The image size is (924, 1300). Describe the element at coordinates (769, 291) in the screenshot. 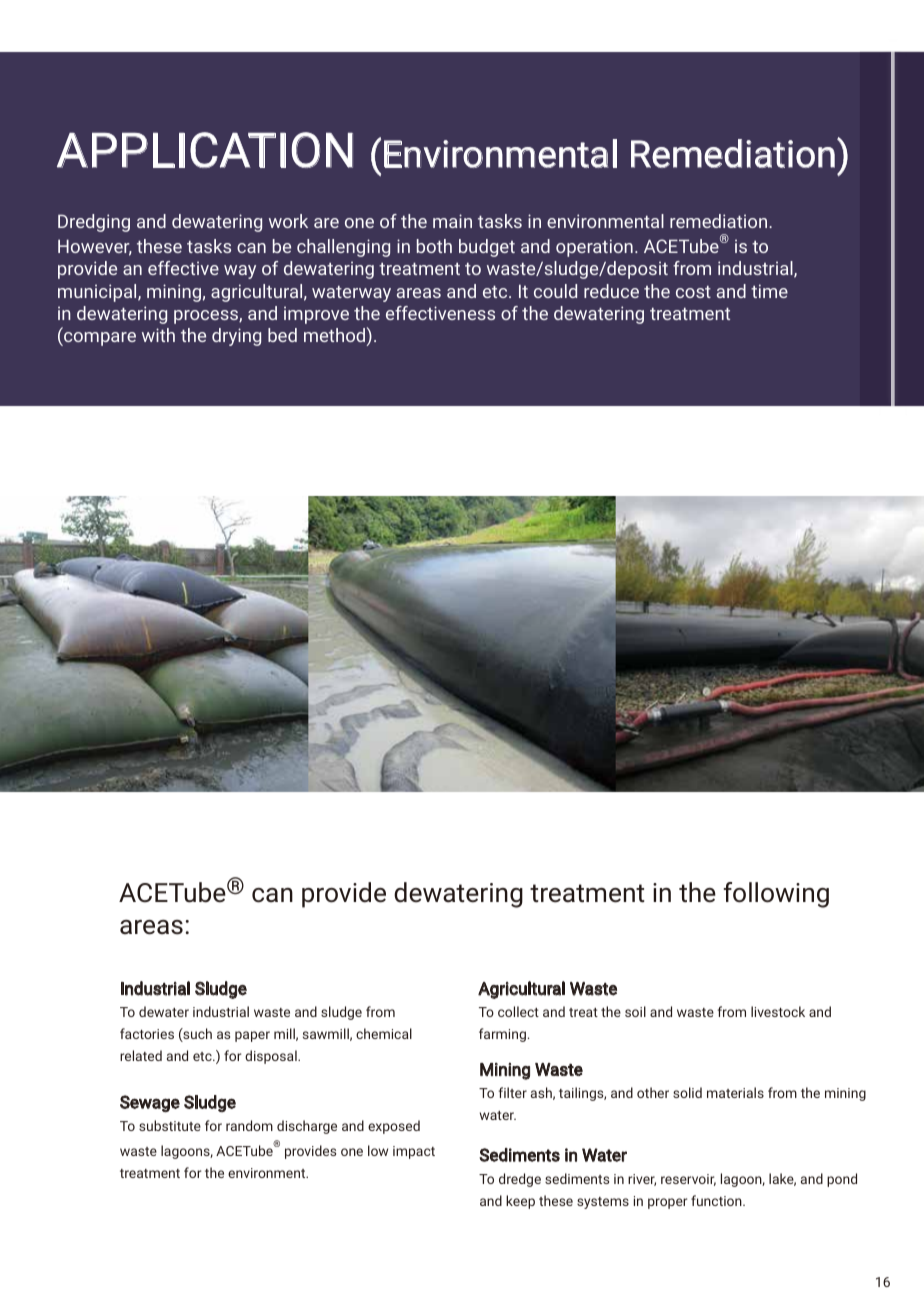

I see `time` at that location.
